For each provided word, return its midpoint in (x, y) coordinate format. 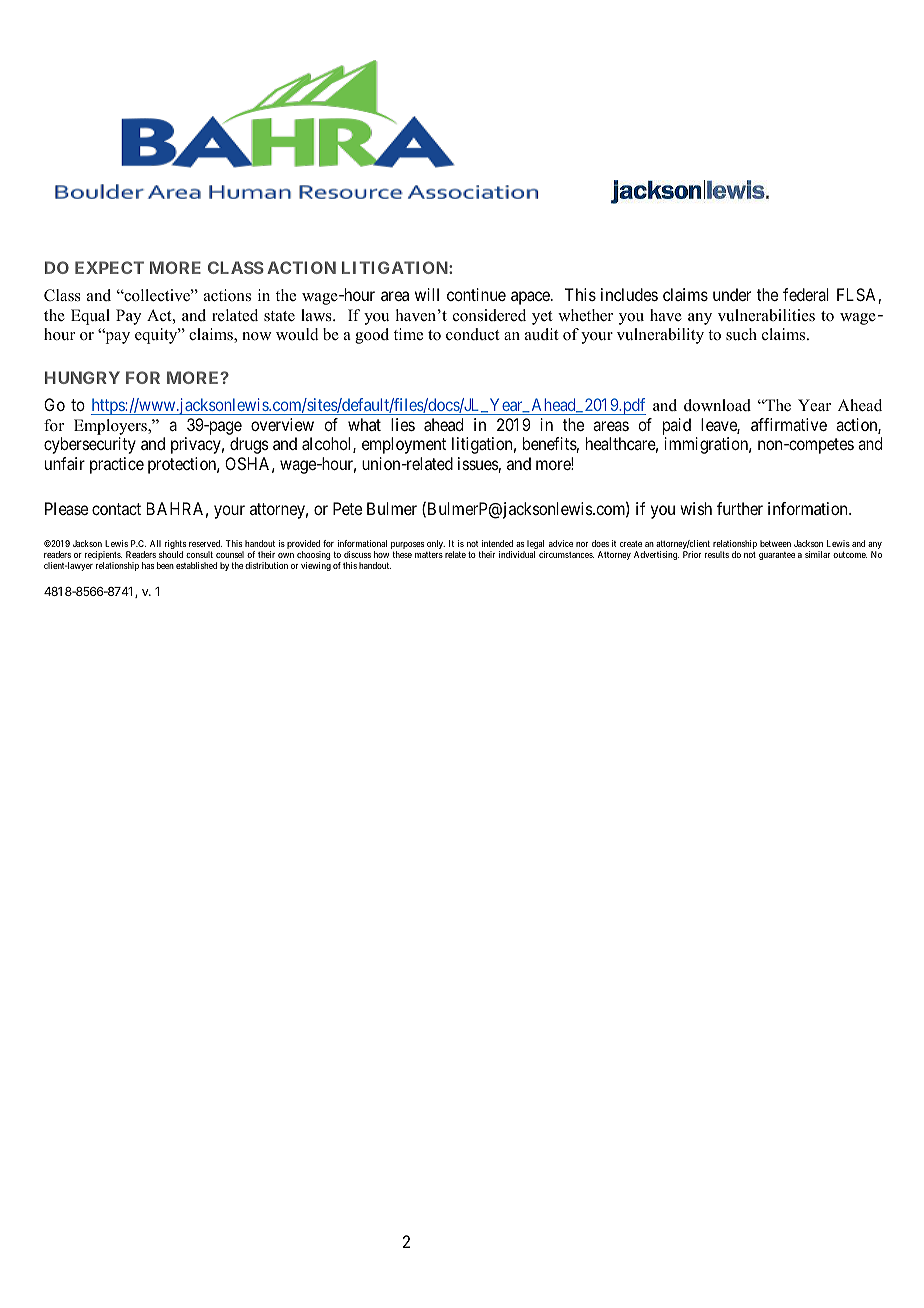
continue (476, 294)
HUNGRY (82, 377)
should (171, 554)
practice (117, 465)
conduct (472, 334)
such (741, 334)
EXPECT (109, 267)
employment (404, 445)
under (732, 294)
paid (677, 428)
